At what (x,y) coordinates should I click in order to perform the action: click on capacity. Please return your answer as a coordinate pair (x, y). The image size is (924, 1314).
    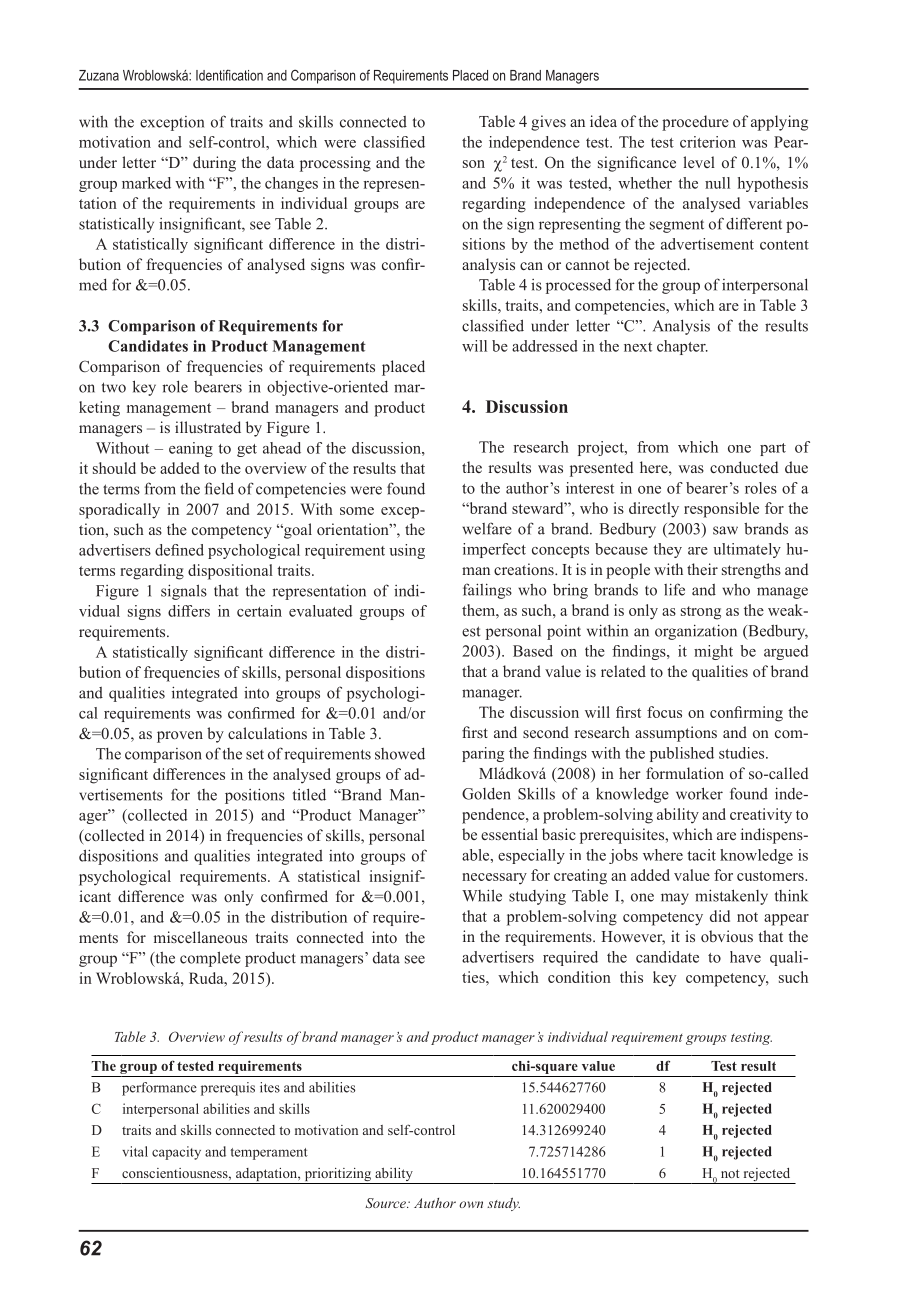
    Looking at the image, I should click on (176, 1153).
